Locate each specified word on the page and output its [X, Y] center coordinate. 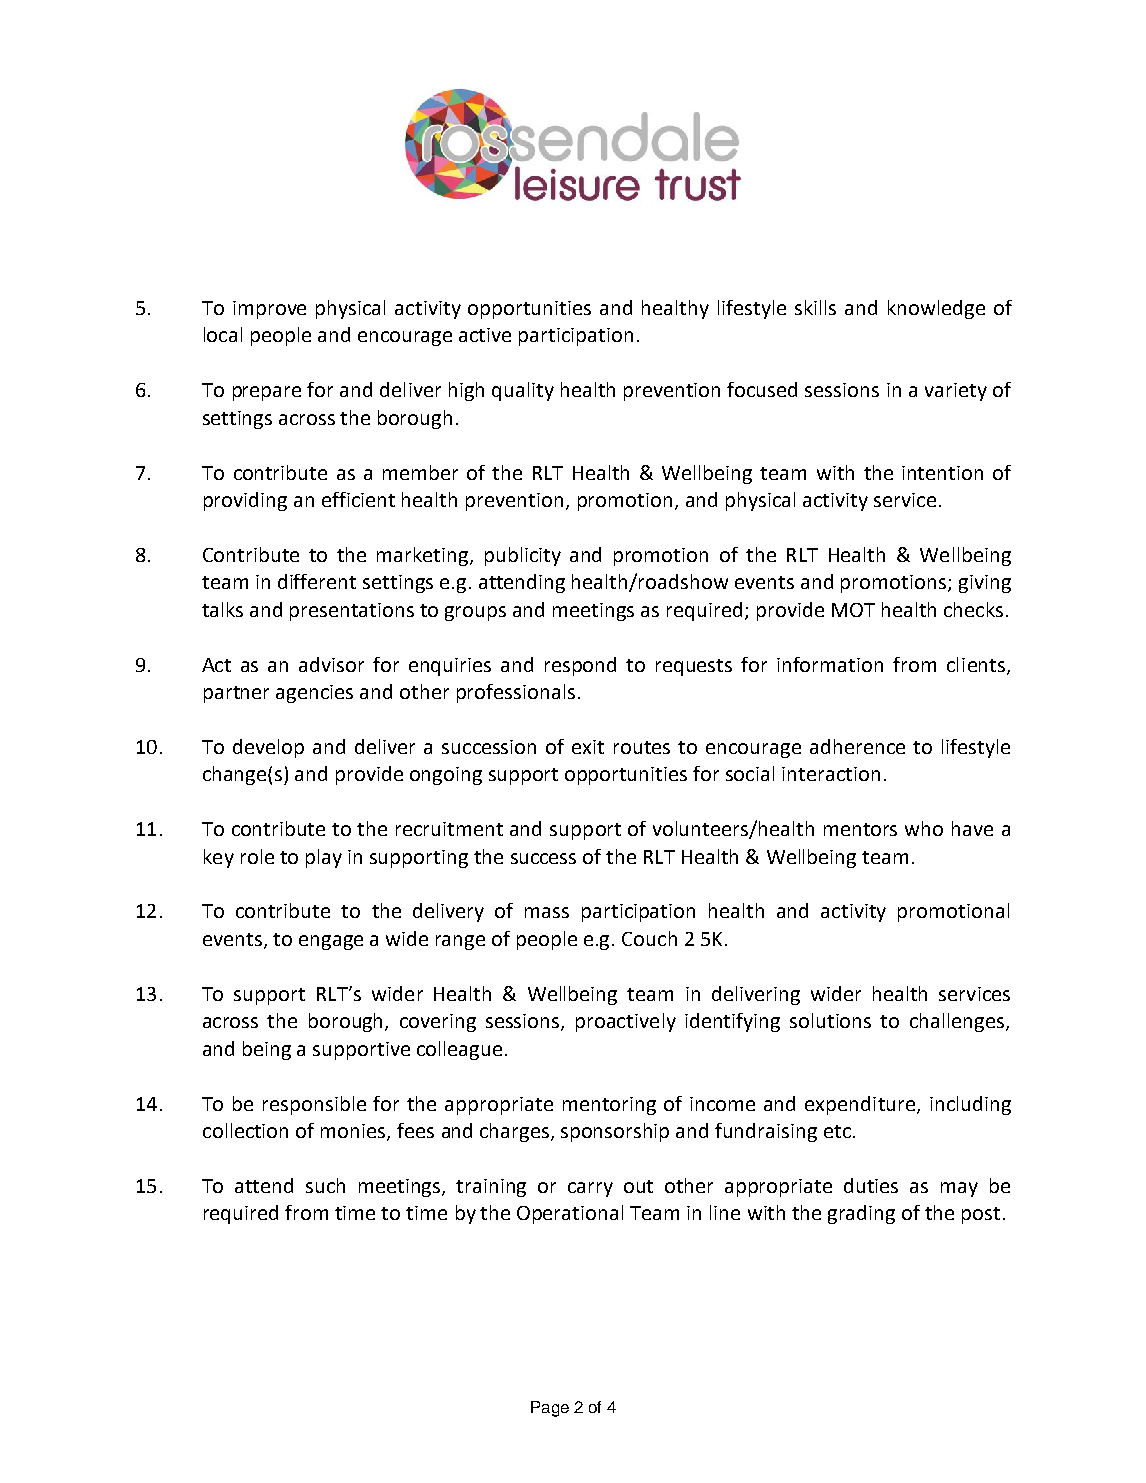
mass [547, 912]
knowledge [936, 309]
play [324, 858]
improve [269, 310]
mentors [860, 829]
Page [550, 1409]
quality [523, 391]
